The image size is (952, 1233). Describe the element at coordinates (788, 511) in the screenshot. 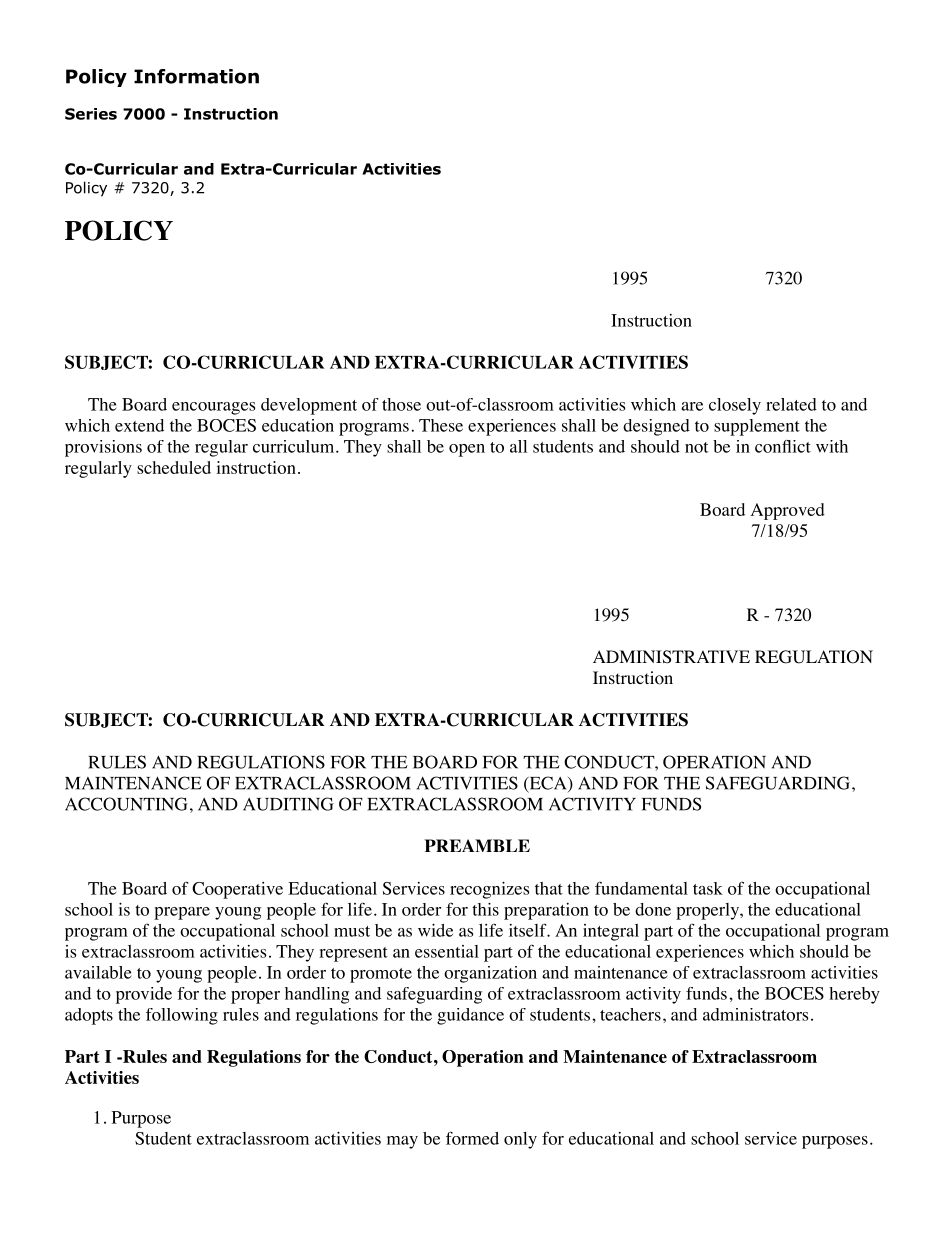

I see `Approved` at that location.
